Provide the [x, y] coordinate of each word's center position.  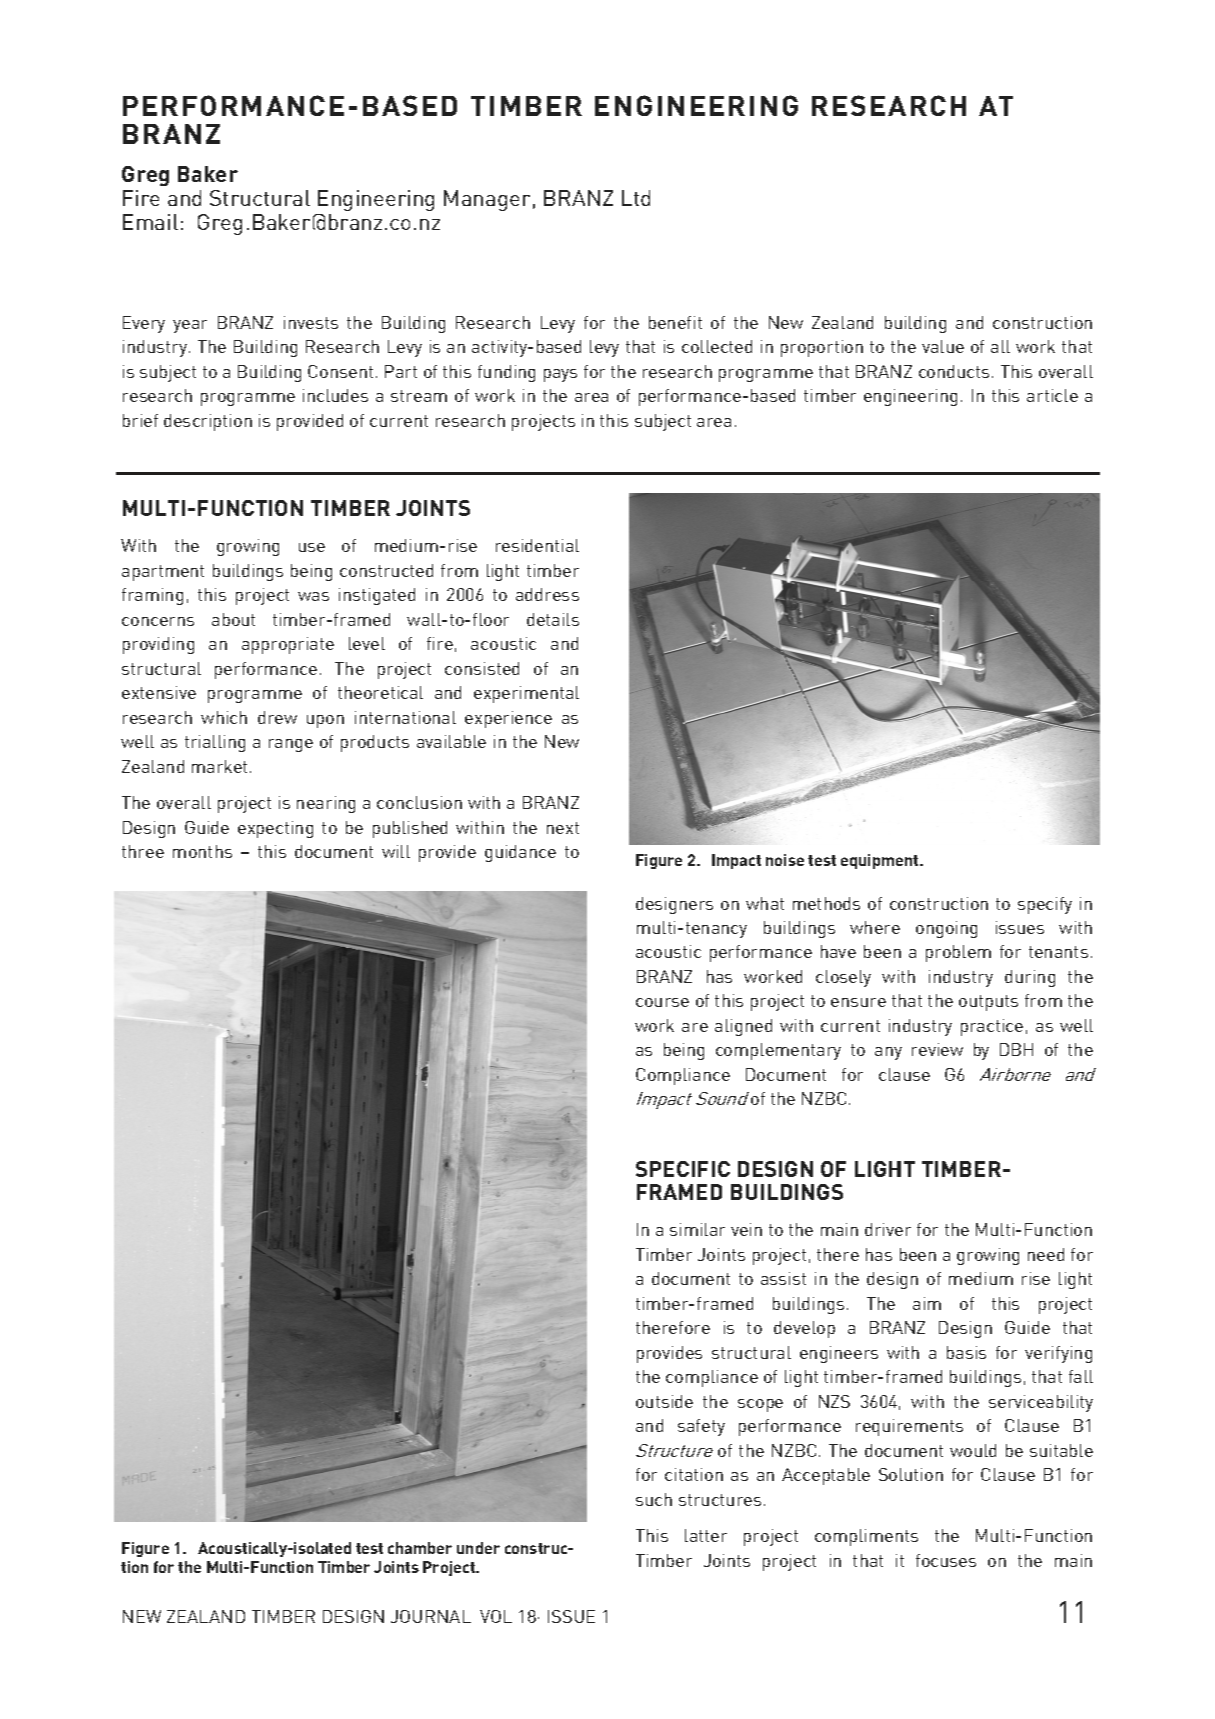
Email [150, 222]
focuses [946, 1560]
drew [277, 717]
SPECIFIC [683, 1169]
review [937, 1049]
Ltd [636, 198]
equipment [881, 861]
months [202, 851]
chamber [420, 1548]
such [654, 1499]
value [943, 346]
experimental [526, 694]
